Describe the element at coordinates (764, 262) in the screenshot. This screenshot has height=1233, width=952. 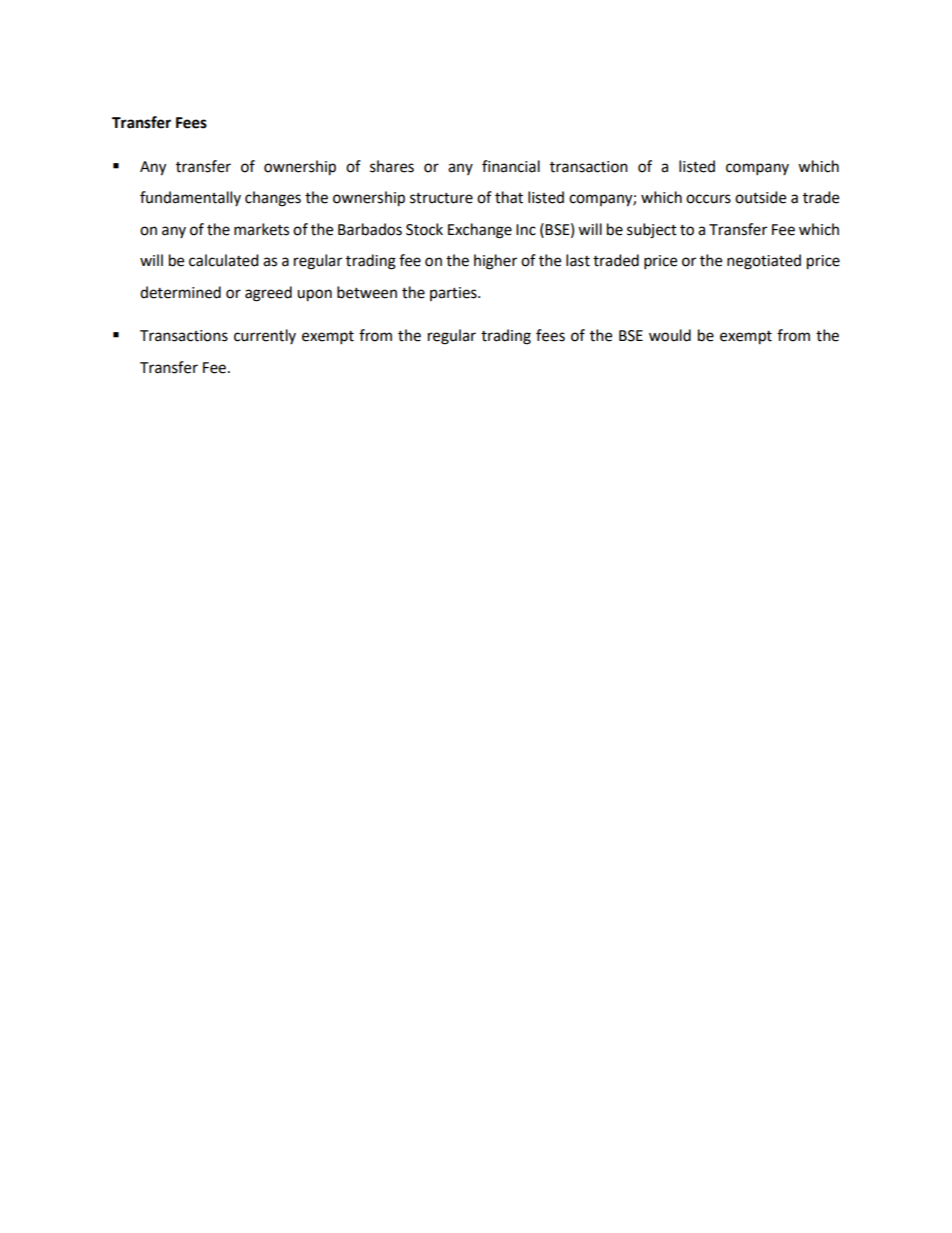
I see `negotiated` at that location.
